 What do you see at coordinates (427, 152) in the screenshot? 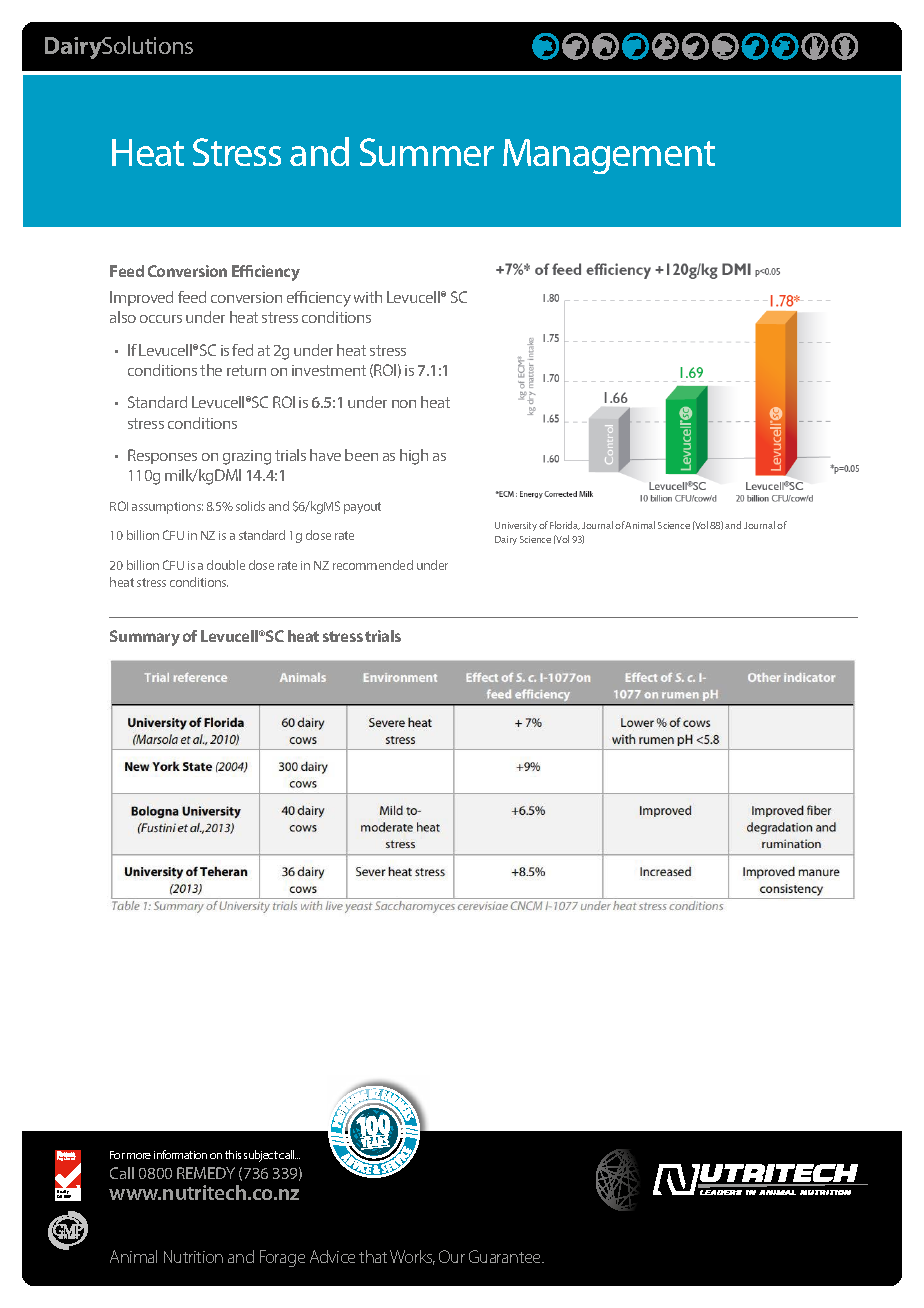
I see `Summer` at bounding box center [427, 152].
